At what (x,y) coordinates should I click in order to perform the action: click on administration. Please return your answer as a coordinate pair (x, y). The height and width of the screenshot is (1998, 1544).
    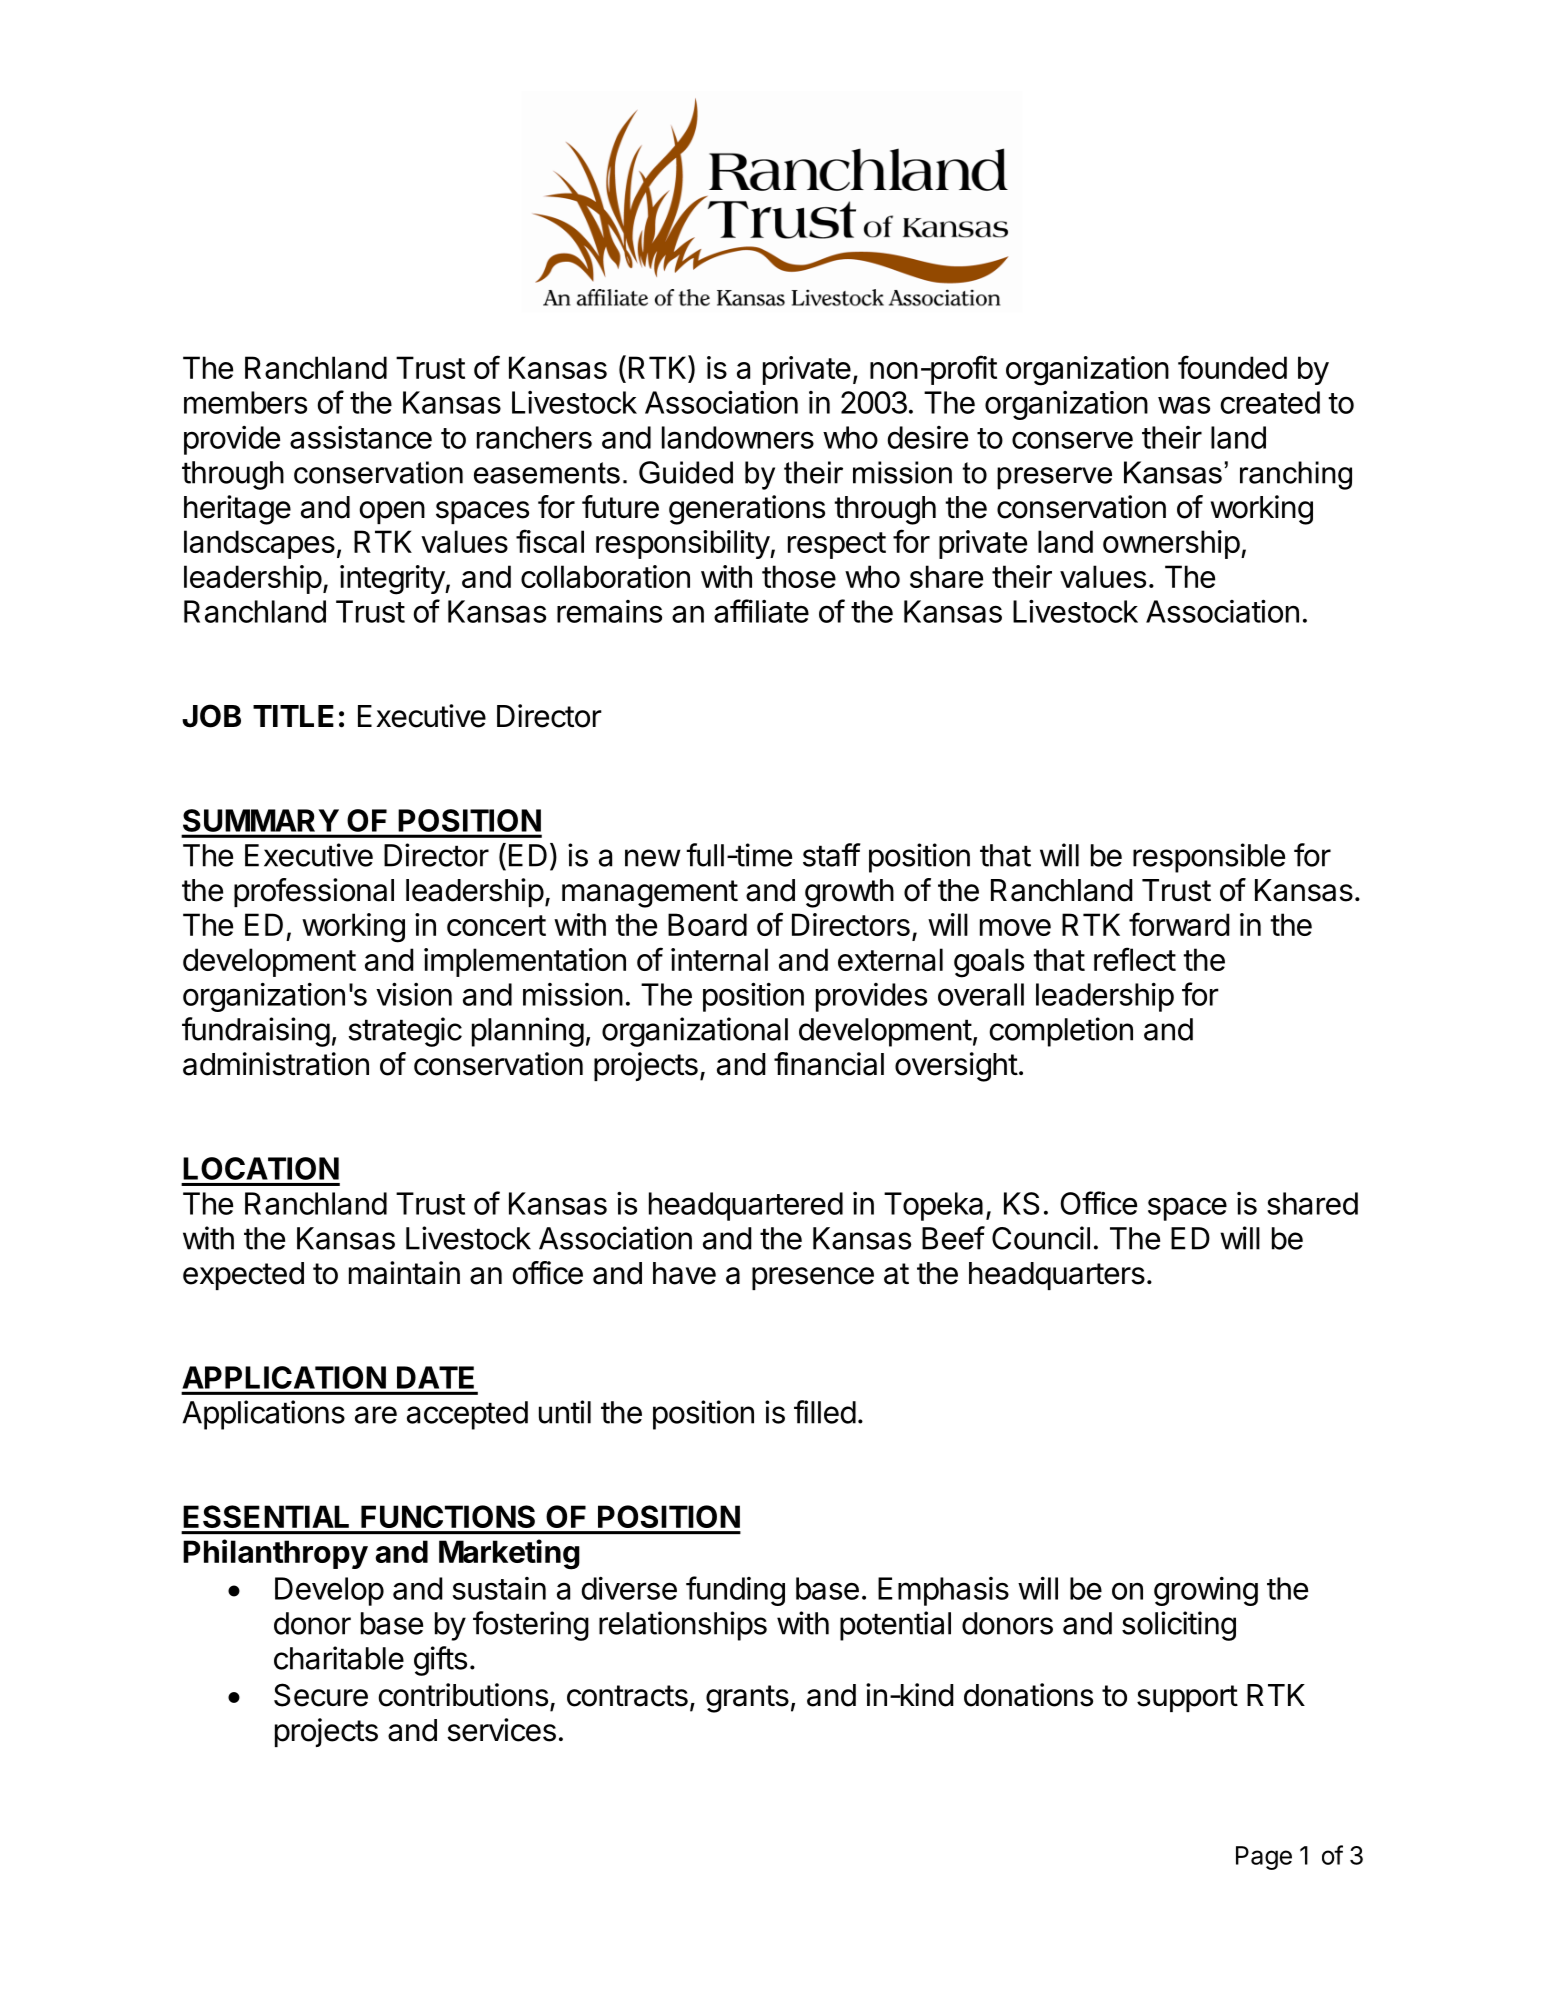
    Looking at the image, I should click on (276, 1064).
